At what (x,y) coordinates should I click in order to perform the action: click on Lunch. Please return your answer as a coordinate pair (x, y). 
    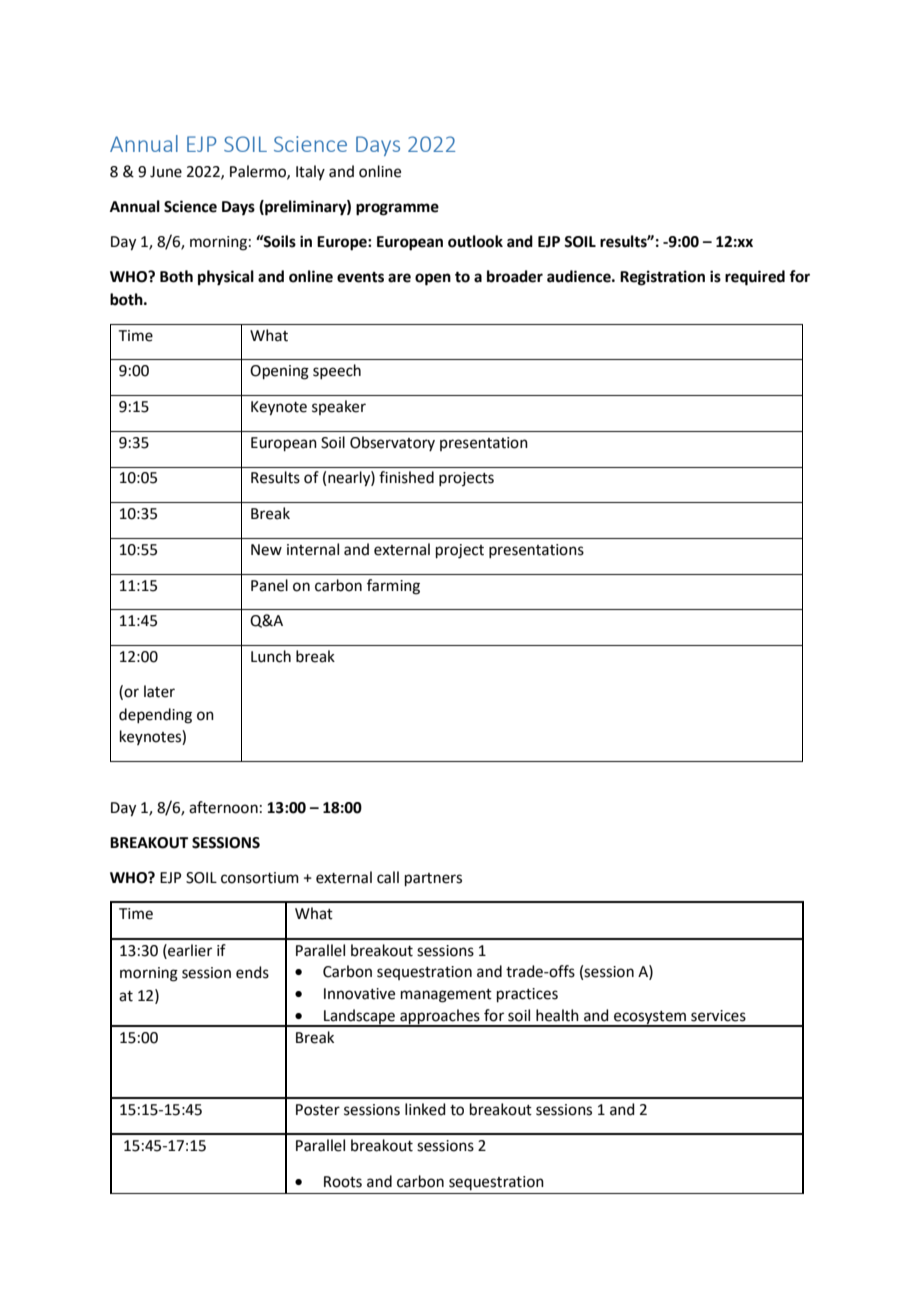
    Looking at the image, I should click on (271, 656).
